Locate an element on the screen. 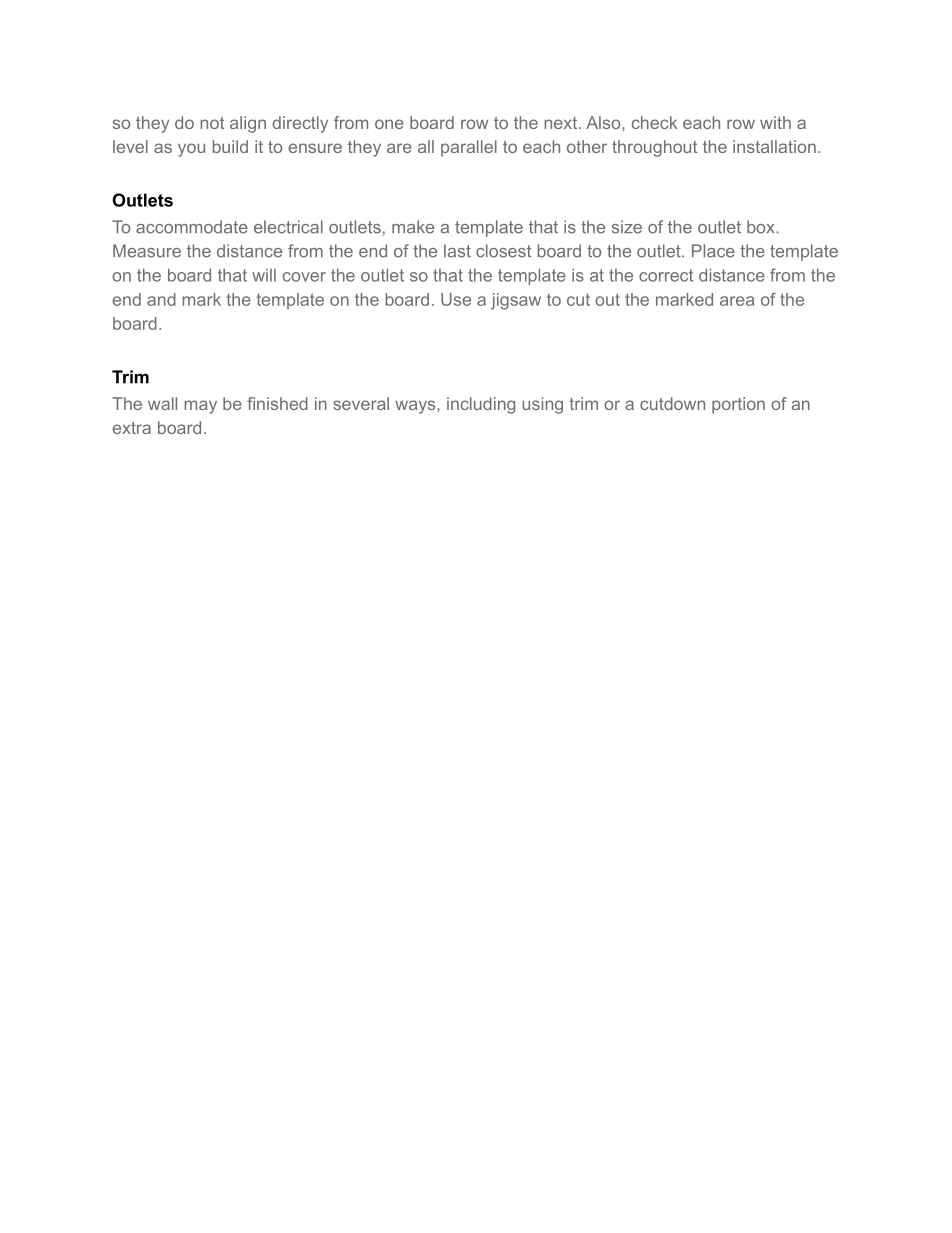  area is located at coordinates (737, 301).
